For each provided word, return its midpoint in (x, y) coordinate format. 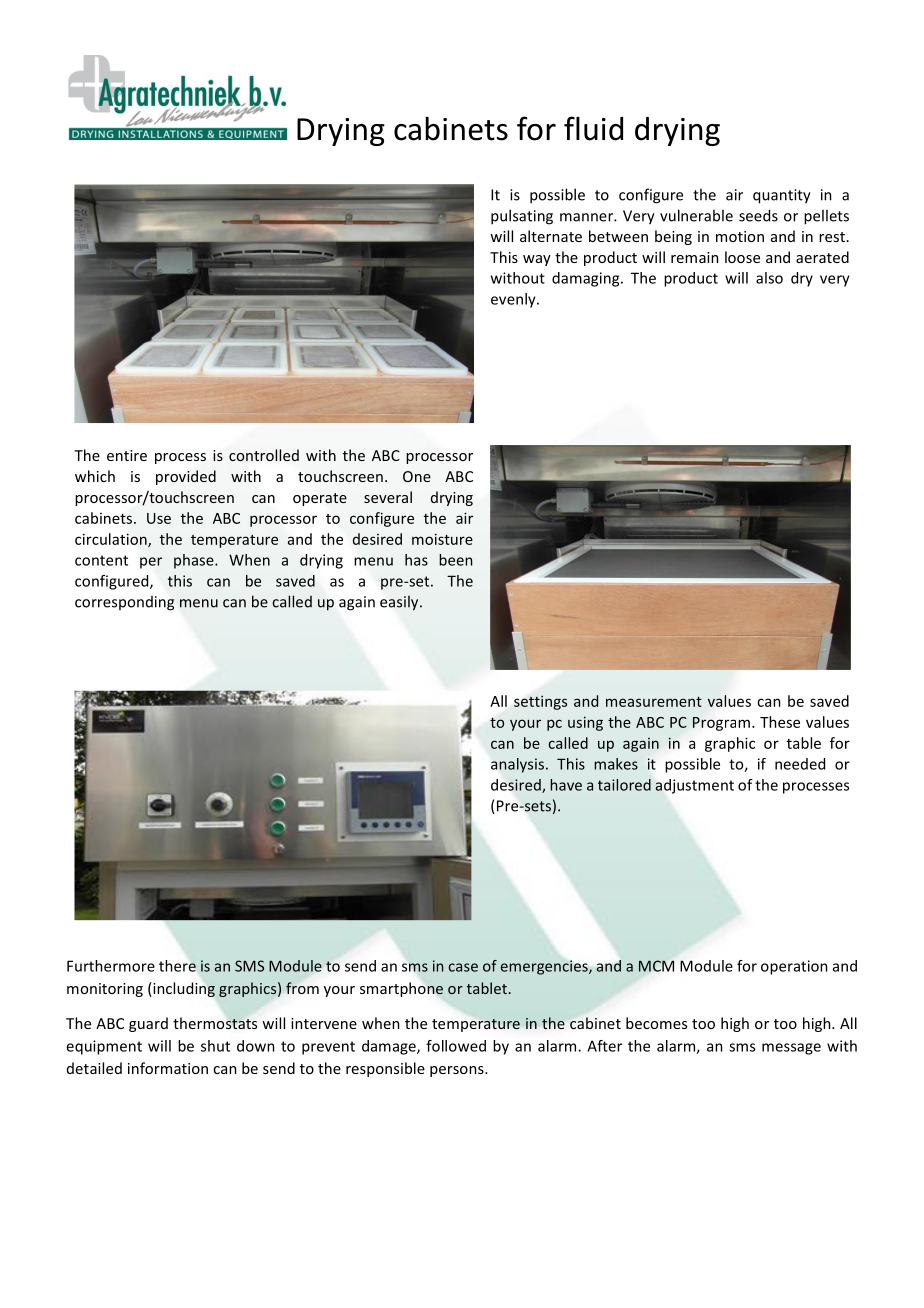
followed (456, 1046)
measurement (654, 702)
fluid (593, 128)
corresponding (124, 603)
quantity (782, 196)
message (791, 1049)
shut (215, 1046)
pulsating (522, 217)
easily (400, 603)
